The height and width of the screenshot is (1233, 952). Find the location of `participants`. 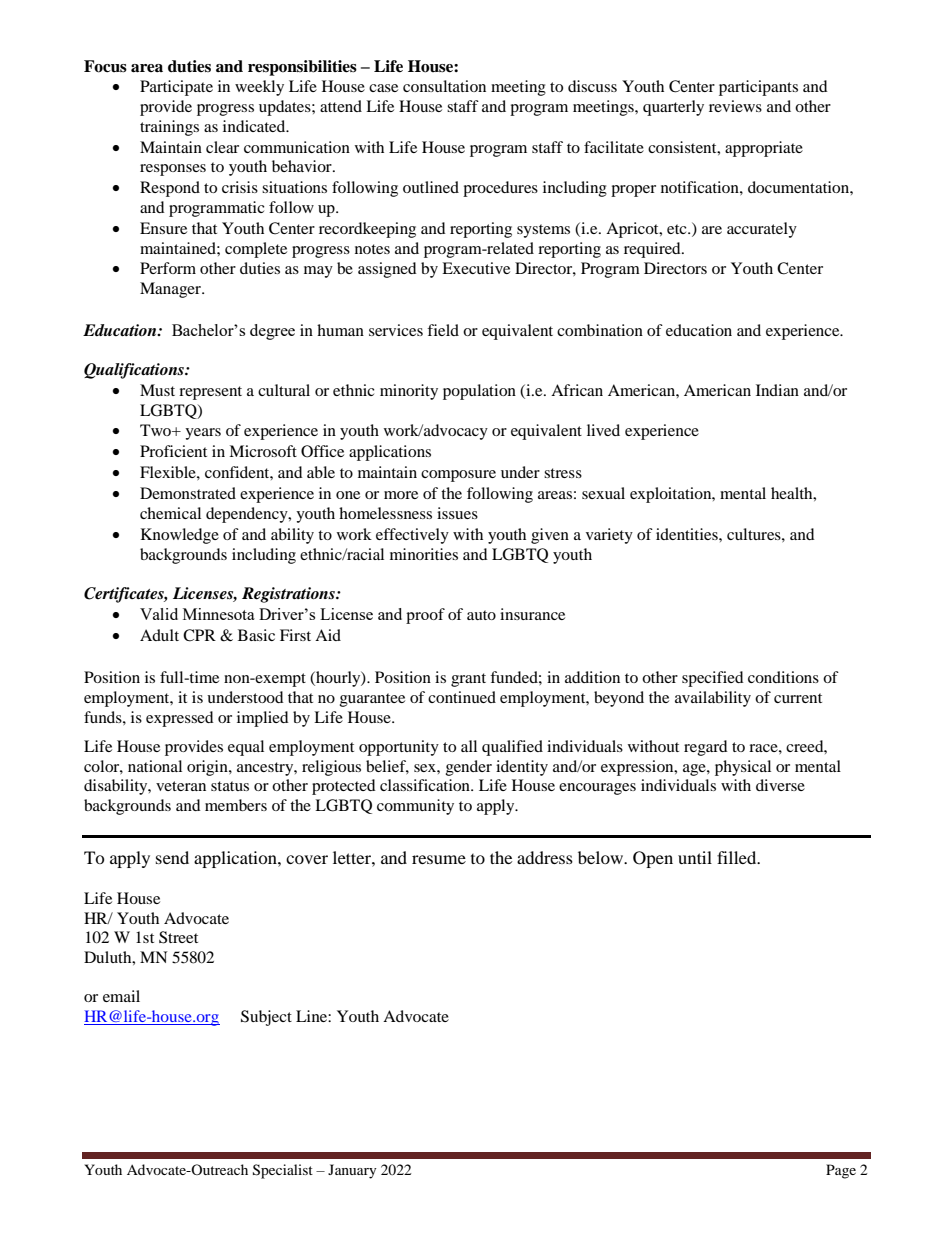

participants is located at coordinates (758, 88).
